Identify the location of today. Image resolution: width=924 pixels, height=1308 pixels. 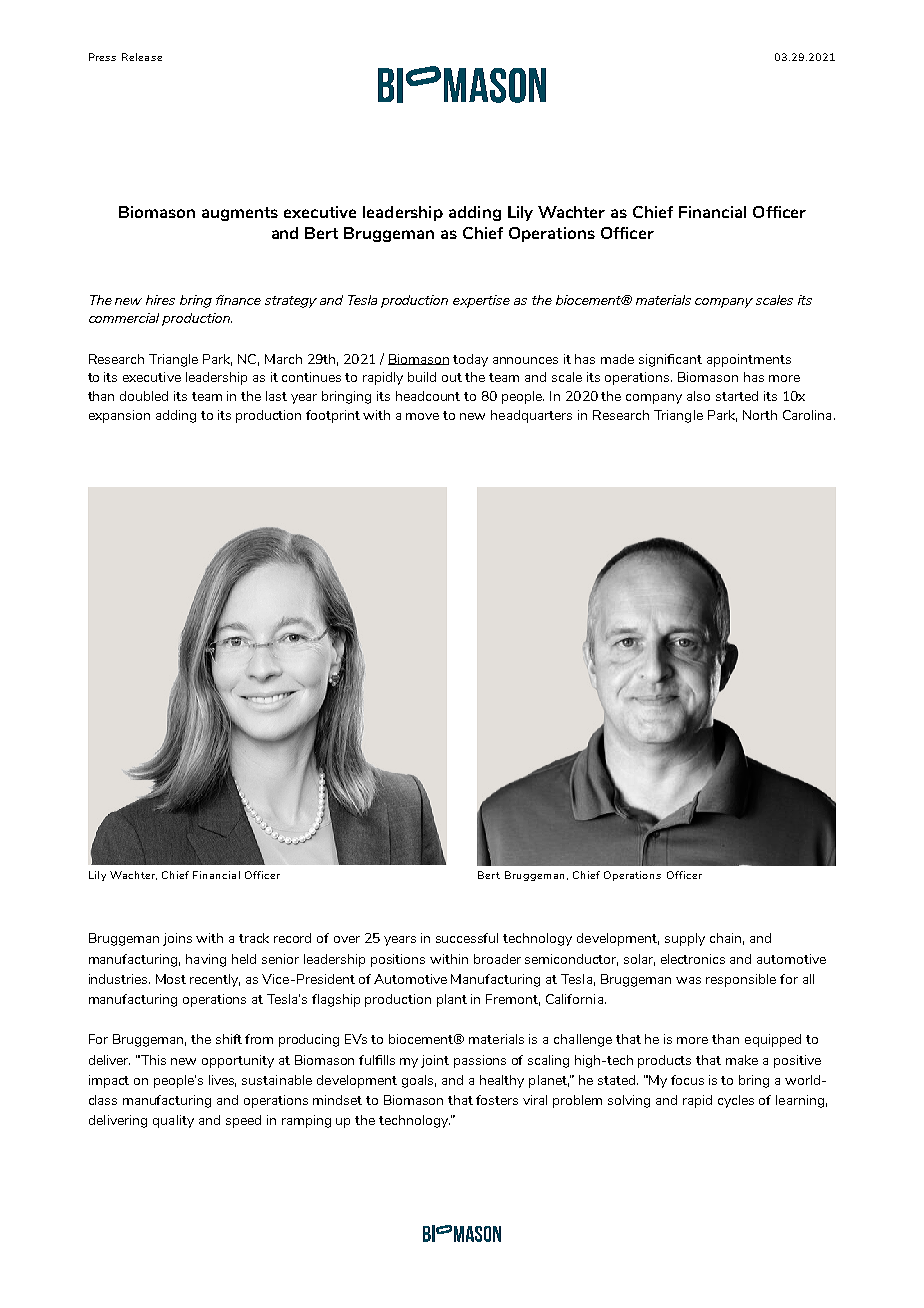
(470, 360).
